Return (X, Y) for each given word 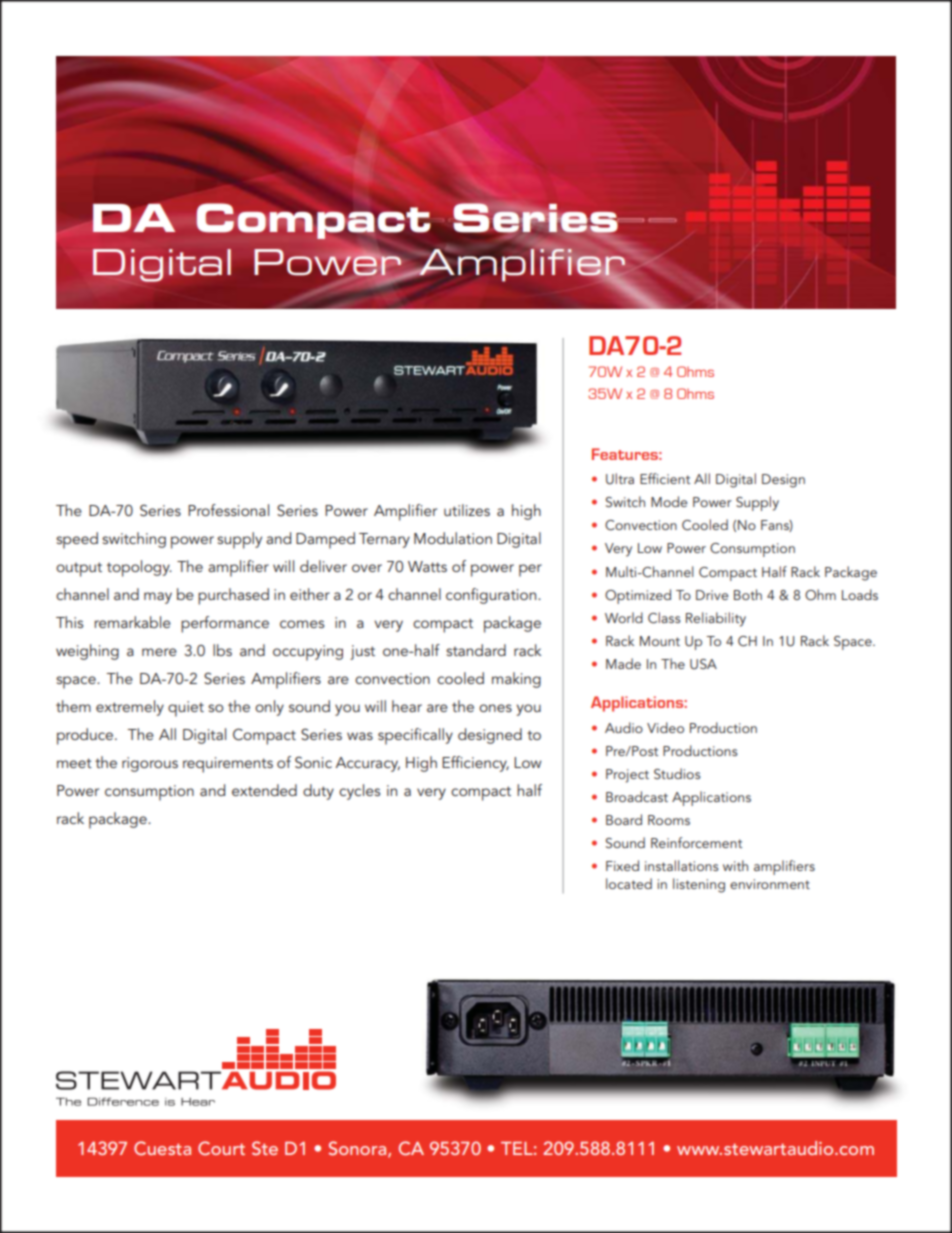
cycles (359, 792)
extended (264, 790)
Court (221, 1148)
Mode (669, 501)
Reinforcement (696, 842)
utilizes (467, 510)
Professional (228, 510)
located (629, 883)
